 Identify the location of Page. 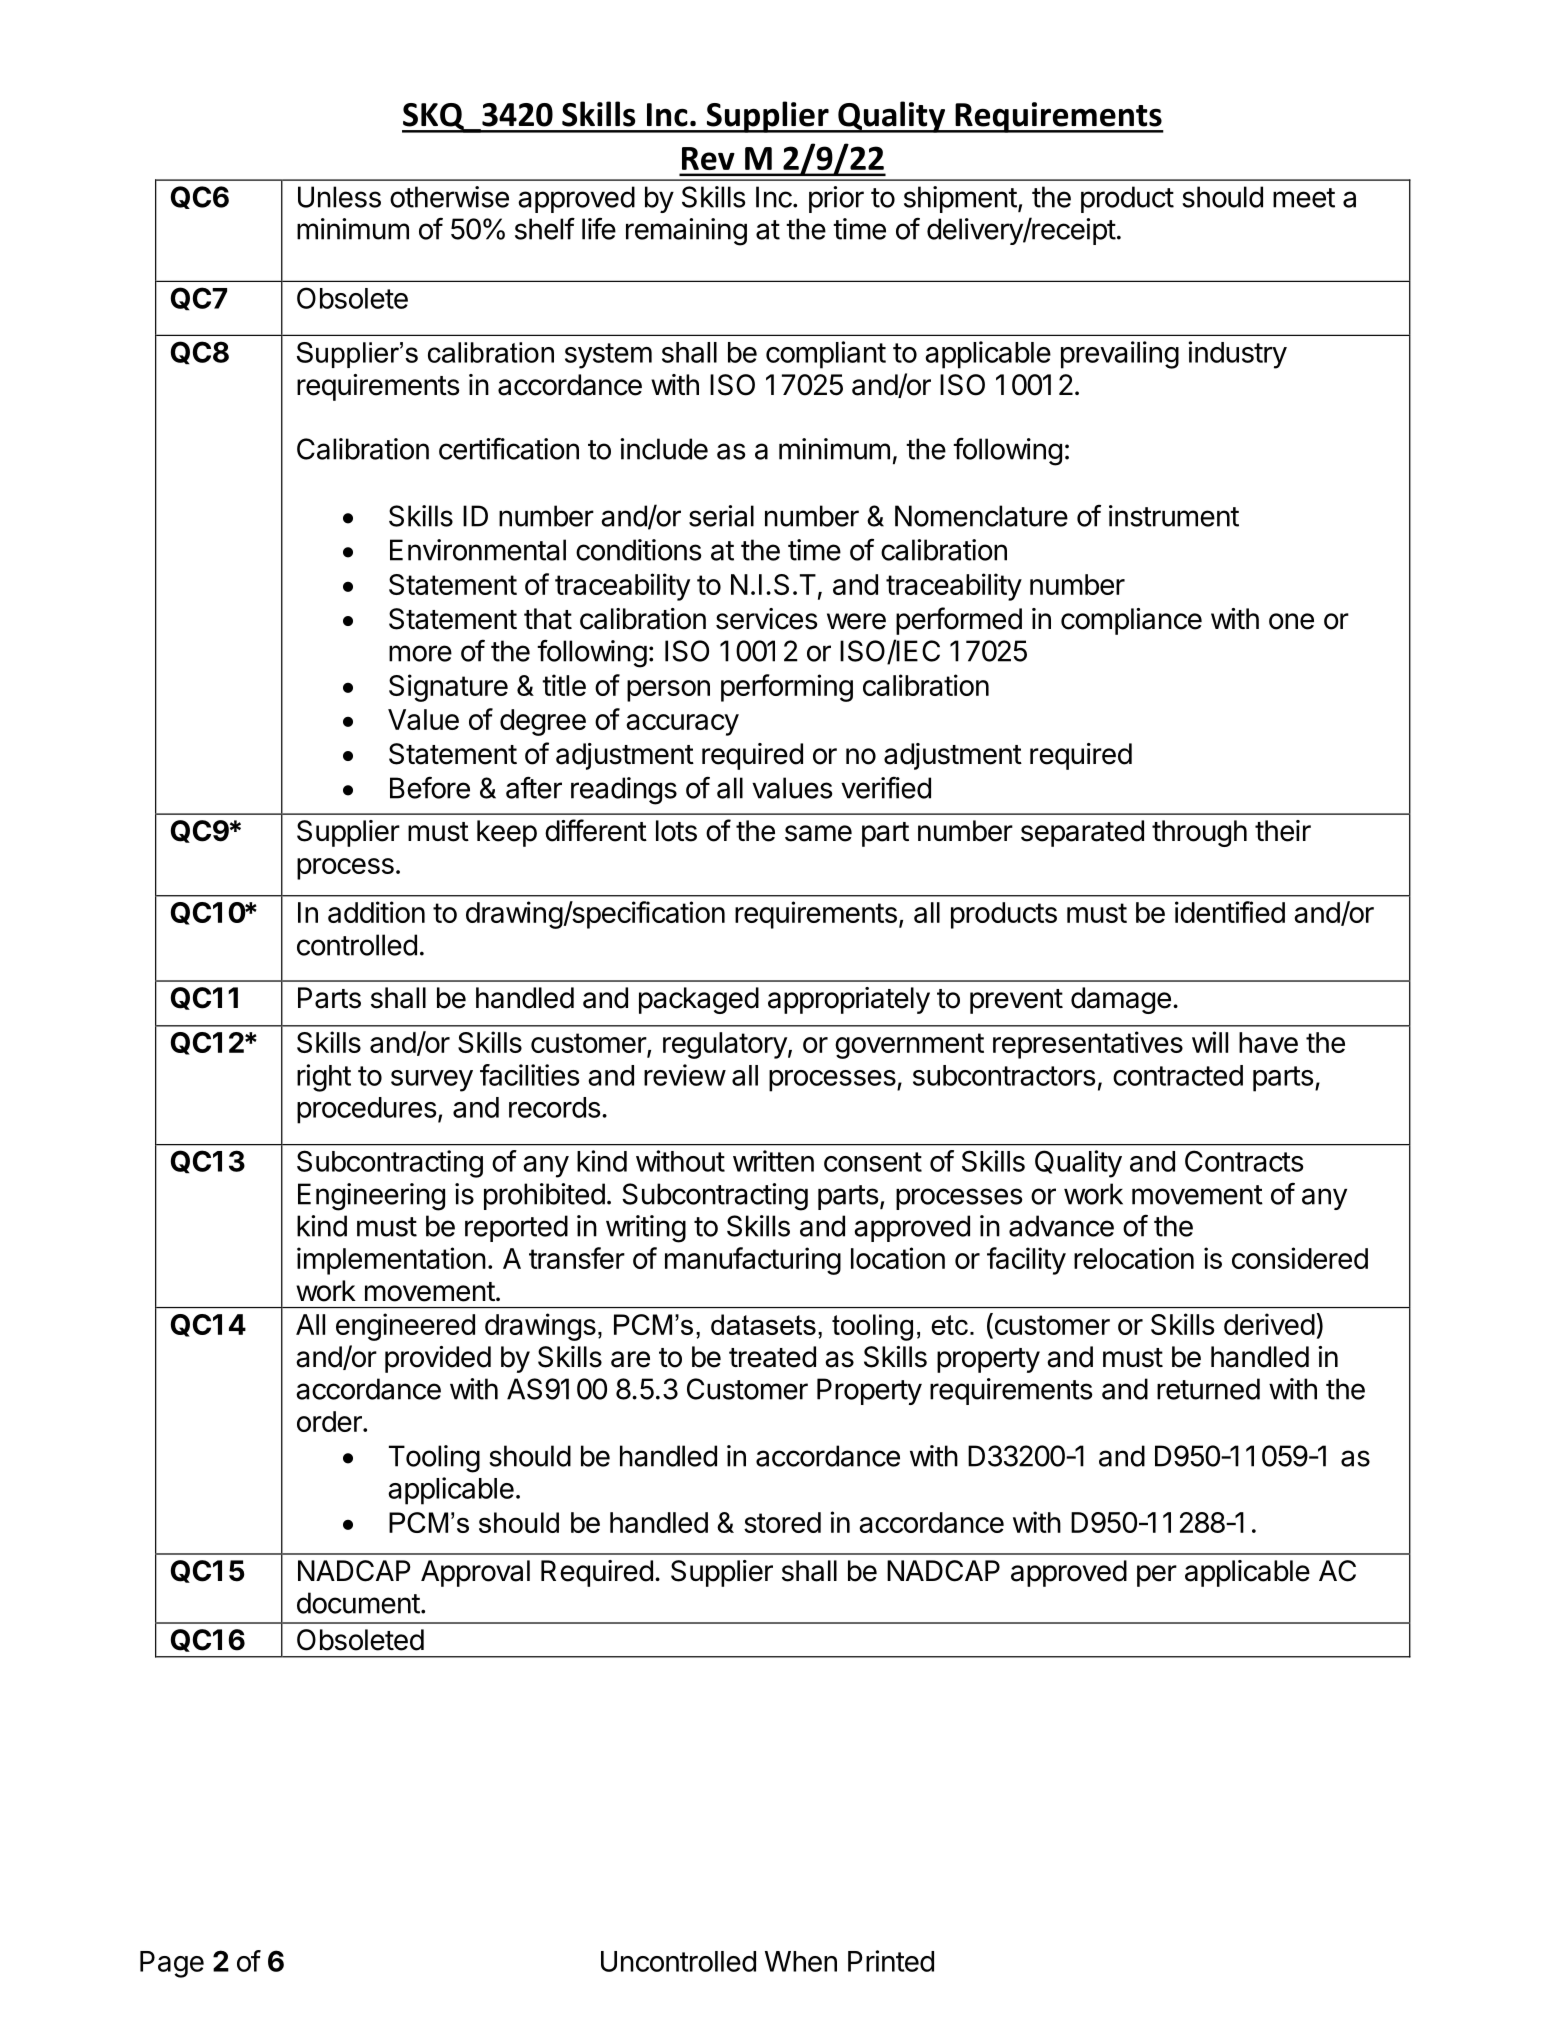
(172, 1964).
